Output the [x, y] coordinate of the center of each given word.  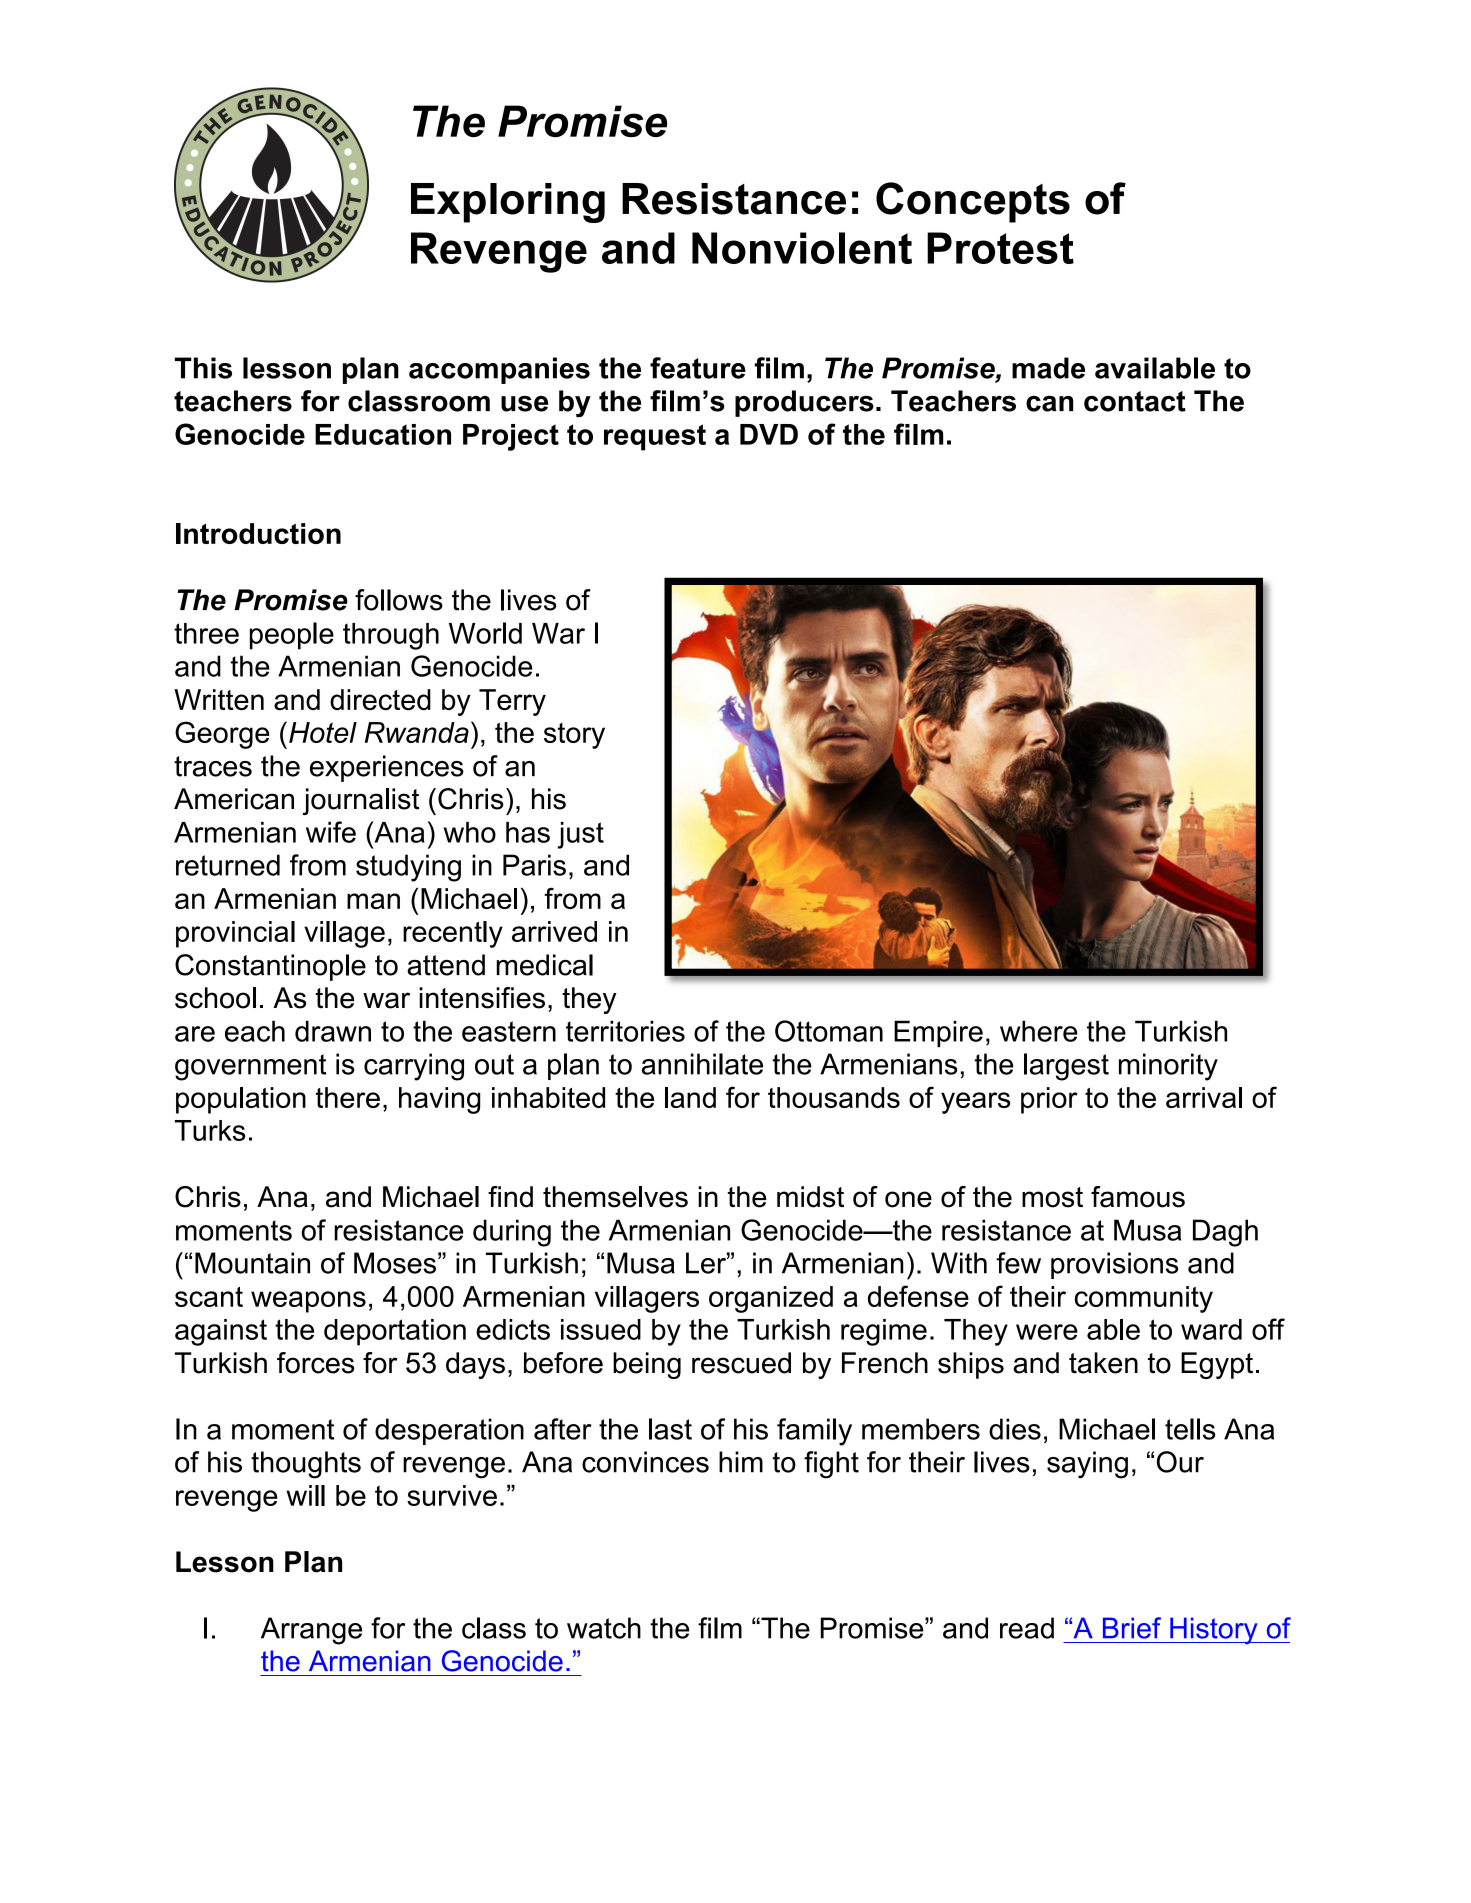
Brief [1132, 1628]
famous [1138, 1197]
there [348, 1097]
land [690, 1097]
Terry [512, 702]
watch [604, 1628]
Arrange [311, 1631]
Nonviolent [802, 248]
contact [1135, 401]
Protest [1000, 248]
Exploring [508, 203]
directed [380, 699]
